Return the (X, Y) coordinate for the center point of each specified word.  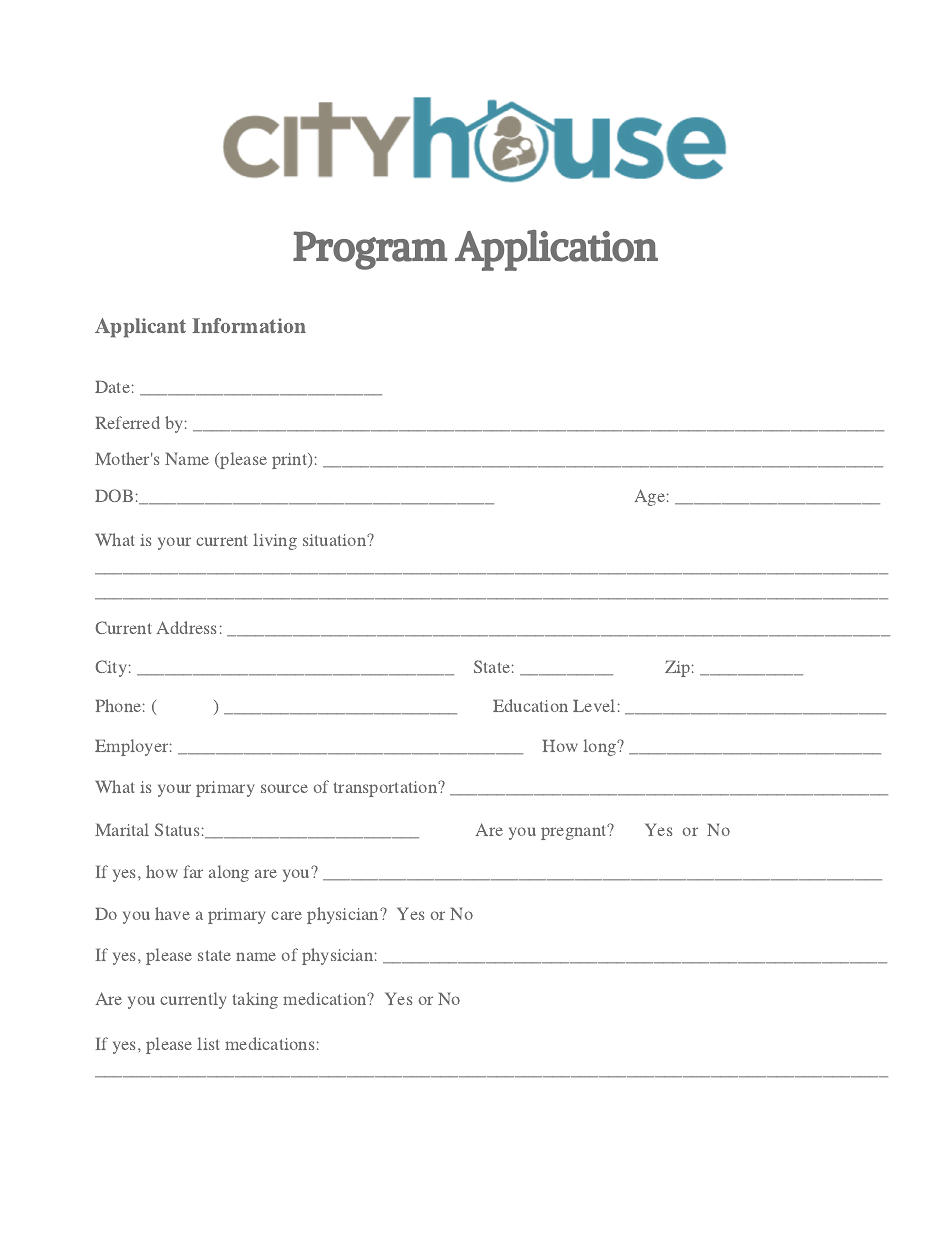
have (172, 913)
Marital (122, 829)
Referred (128, 422)
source (284, 788)
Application (556, 250)
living (275, 541)
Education (530, 705)
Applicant (140, 328)
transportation (386, 789)
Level (594, 705)
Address (186, 627)
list (208, 1043)
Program (370, 250)
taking (255, 1000)
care (286, 915)
